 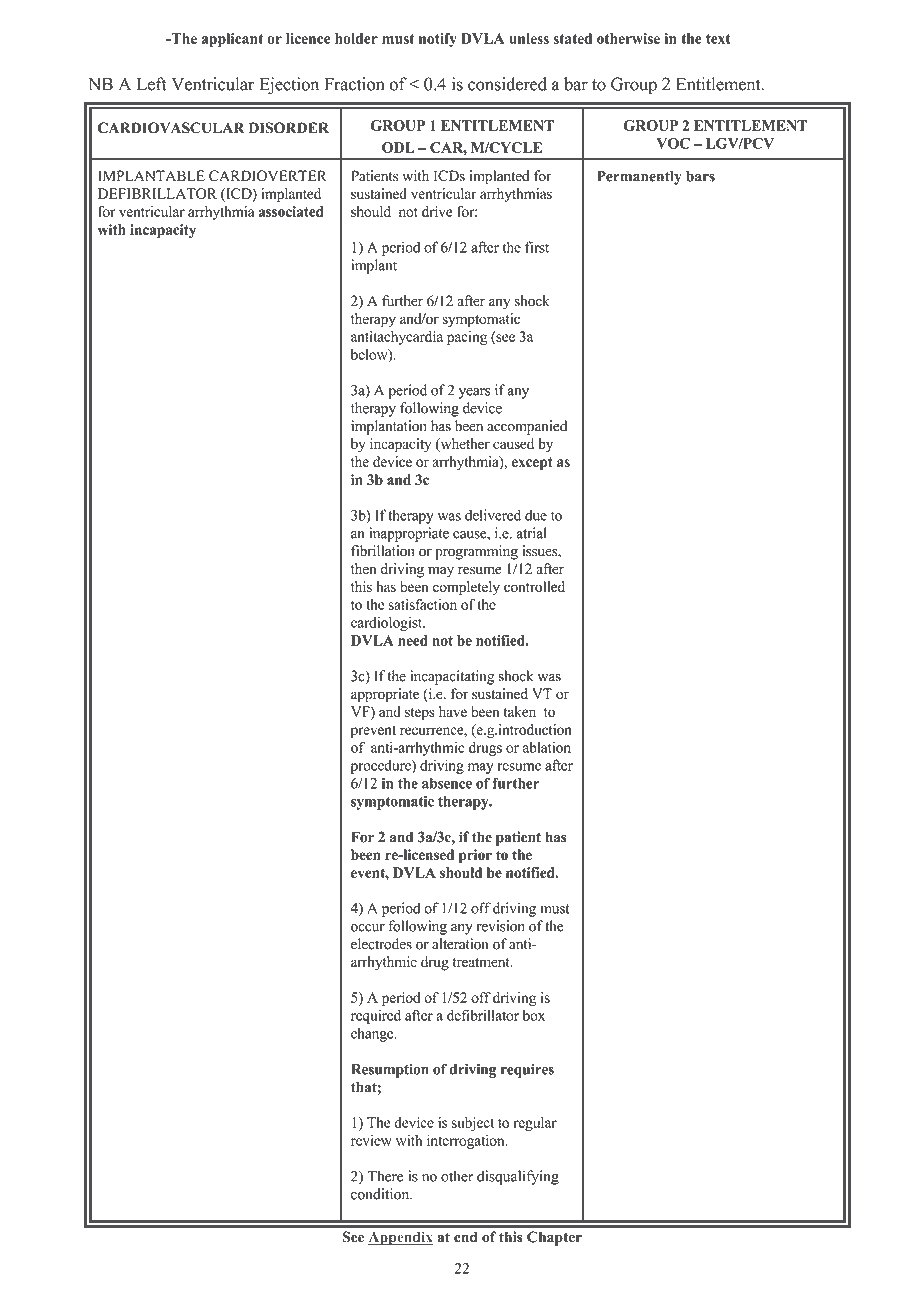 I want to click on need, so click(x=413, y=640).
